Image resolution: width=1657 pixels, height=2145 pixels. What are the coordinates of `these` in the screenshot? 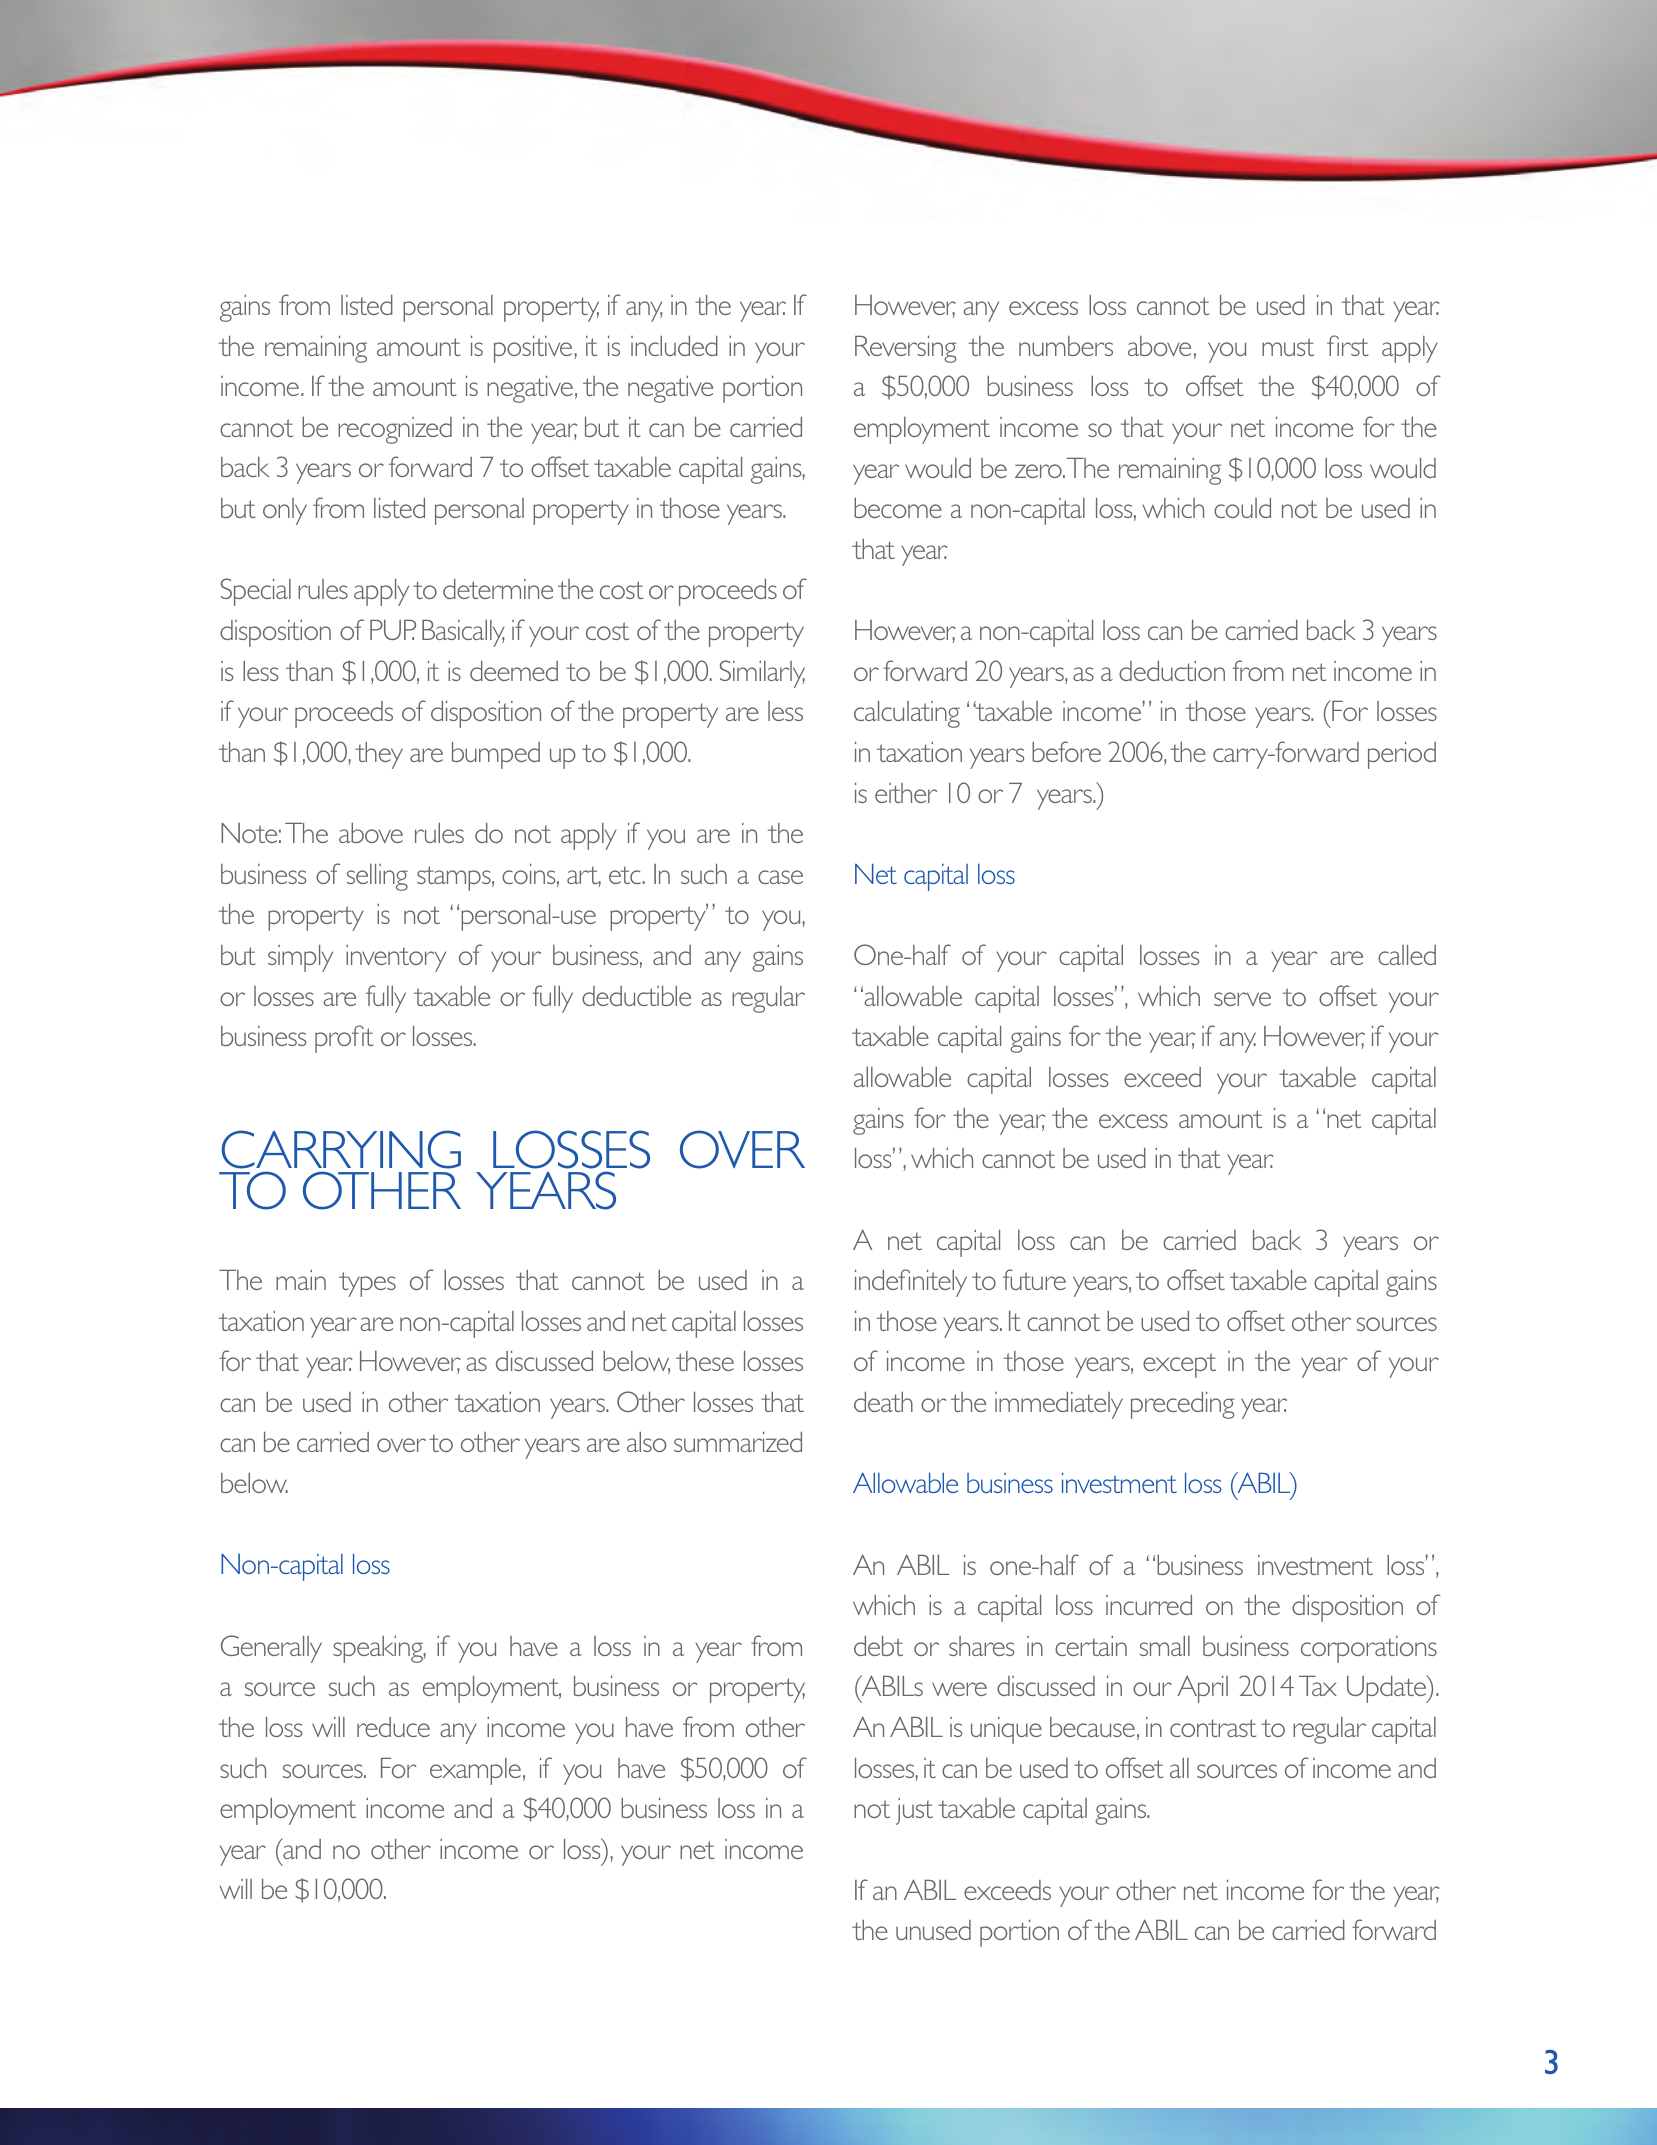 It's located at (705, 1361).
